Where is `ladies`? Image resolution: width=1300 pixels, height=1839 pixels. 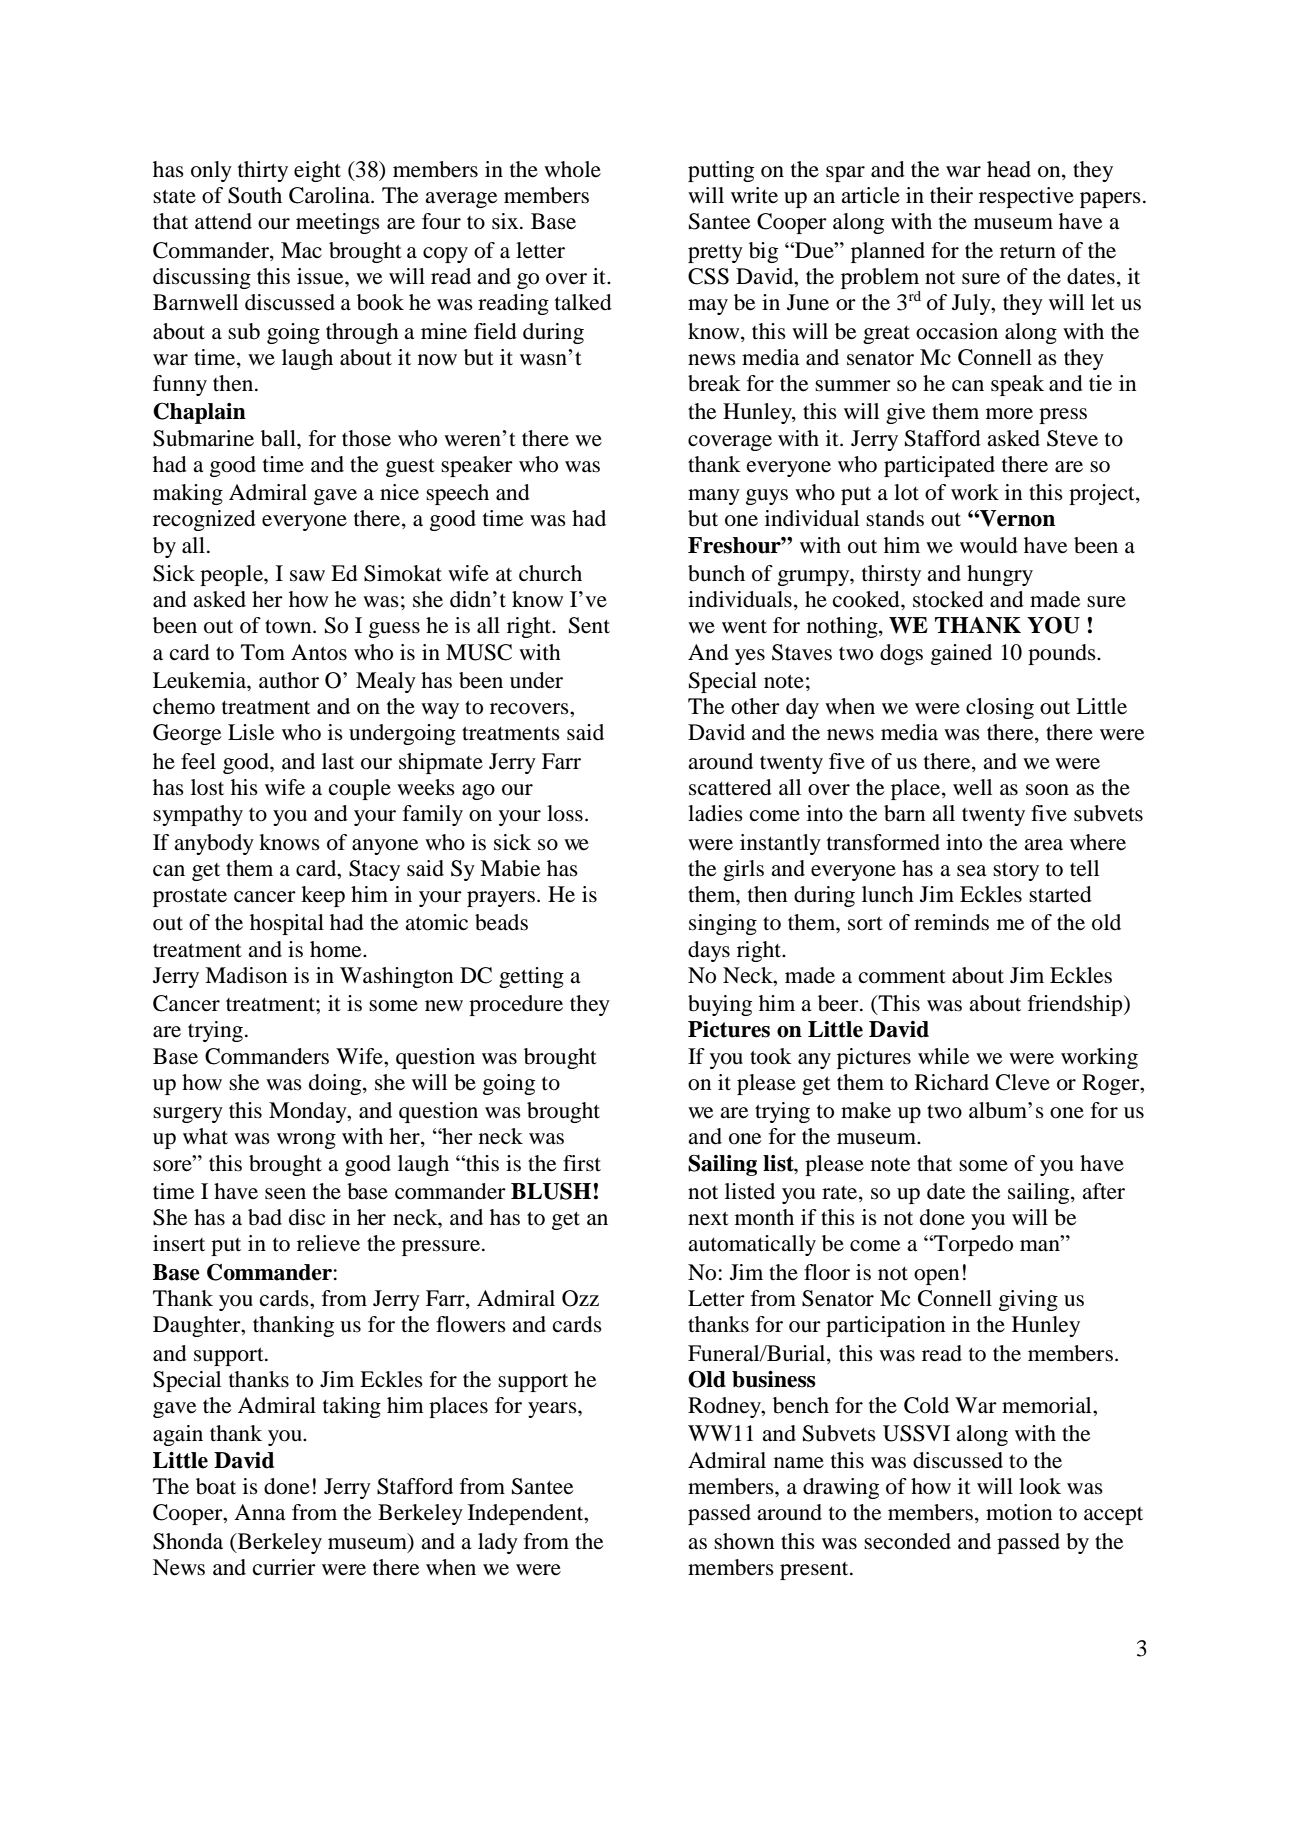 ladies is located at coordinates (715, 813).
